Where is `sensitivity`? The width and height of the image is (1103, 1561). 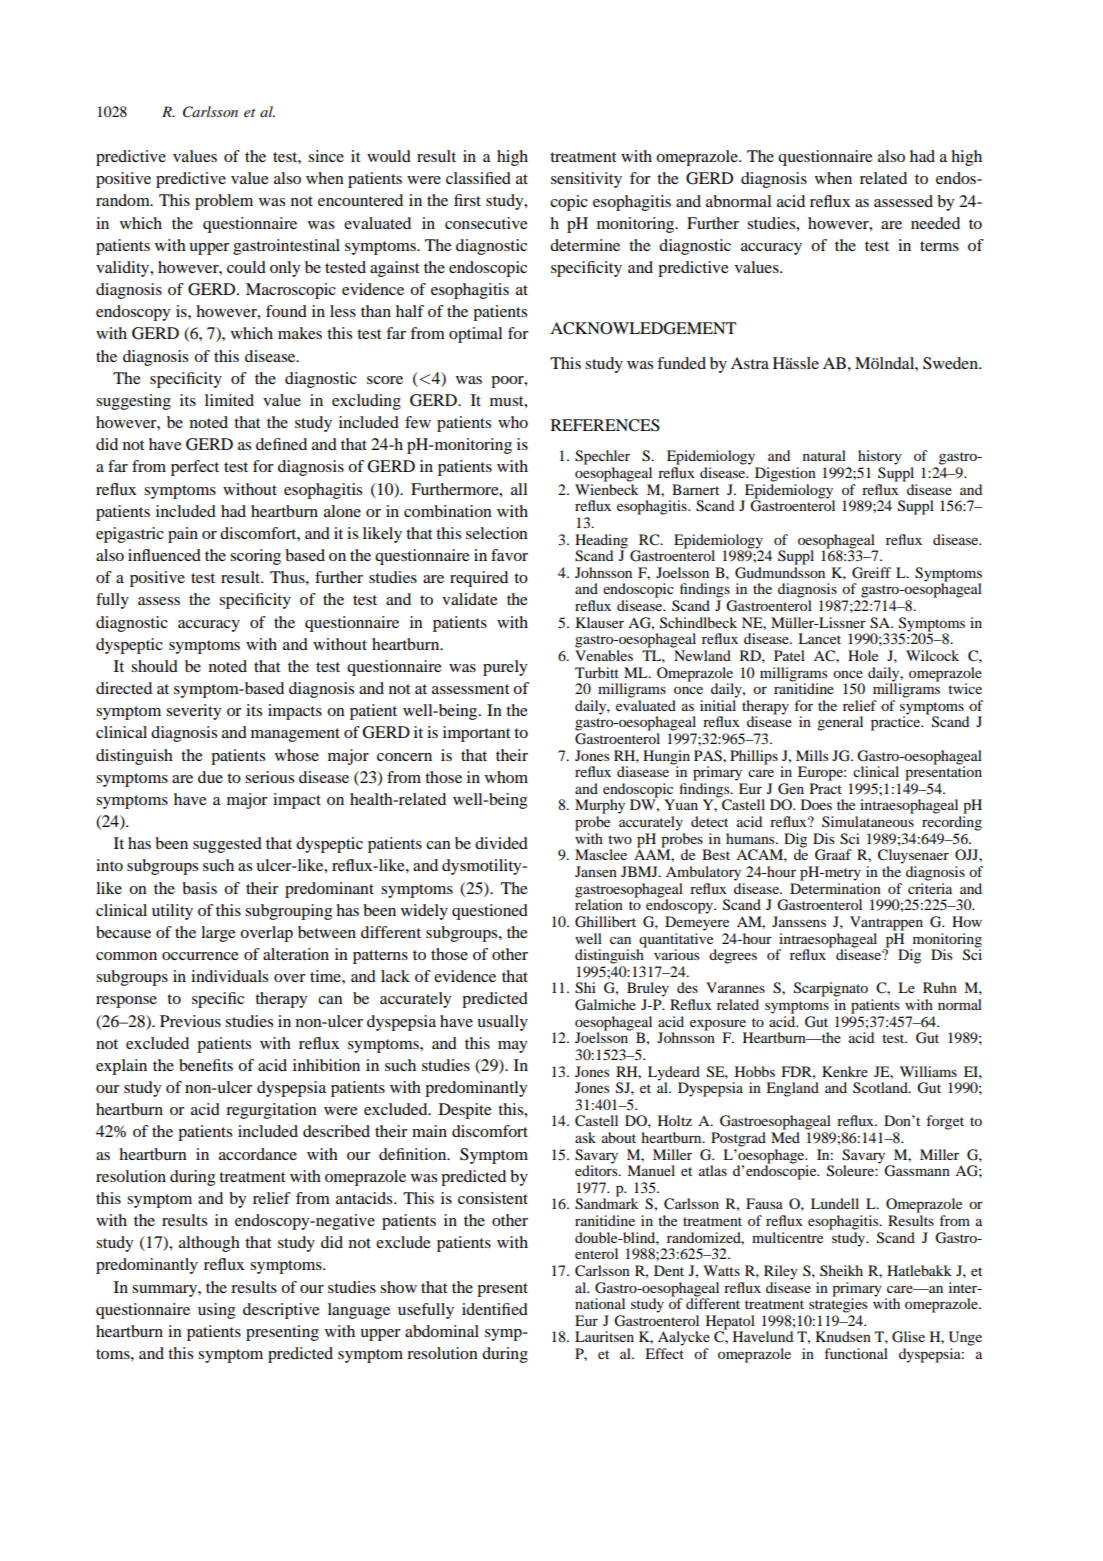 sensitivity is located at coordinates (586, 180).
